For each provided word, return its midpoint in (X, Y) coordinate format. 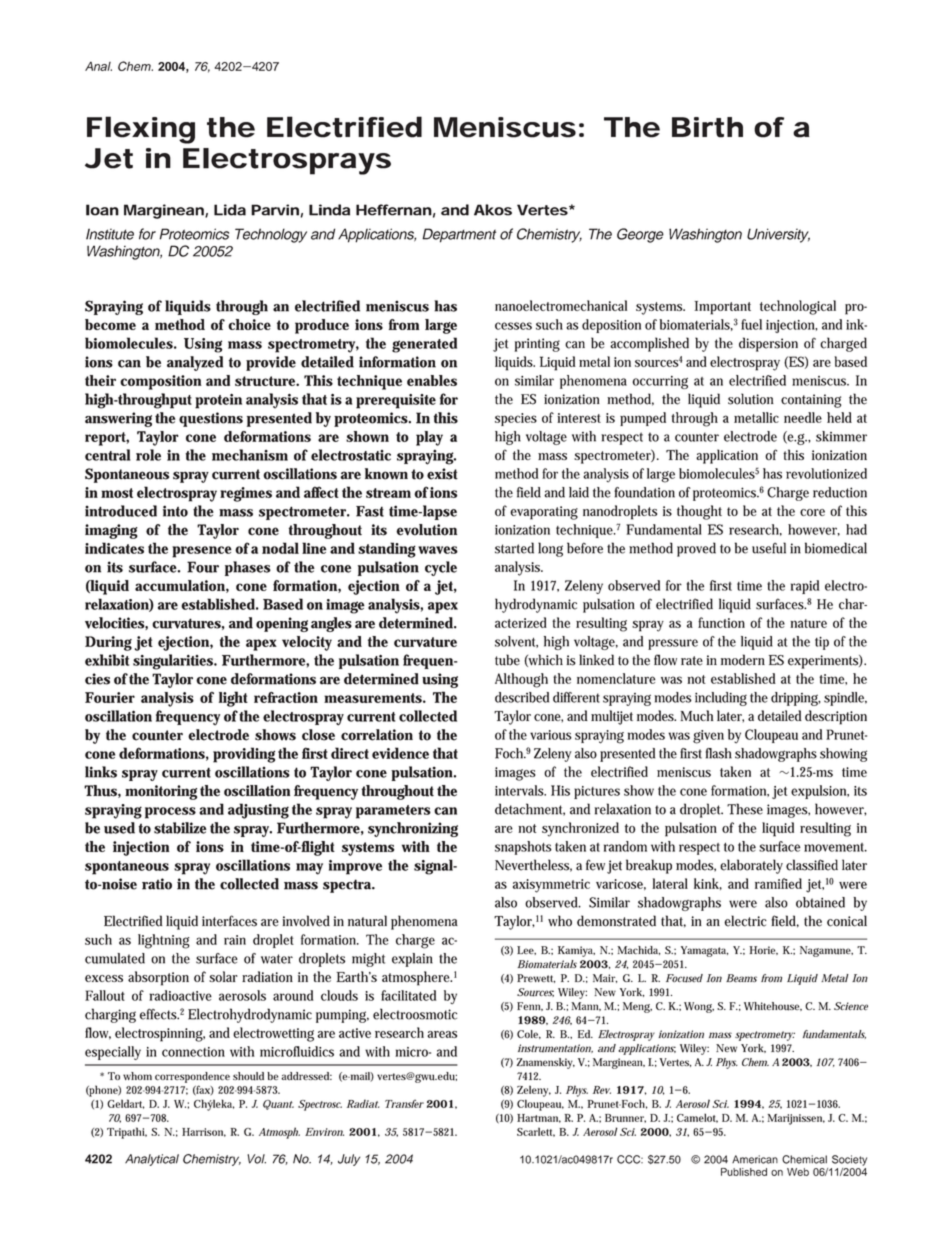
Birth (707, 127)
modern (743, 660)
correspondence (192, 1077)
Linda (329, 210)
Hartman (539, 1118)
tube (507, 660)
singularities (173, 662)
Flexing (141, 130)
